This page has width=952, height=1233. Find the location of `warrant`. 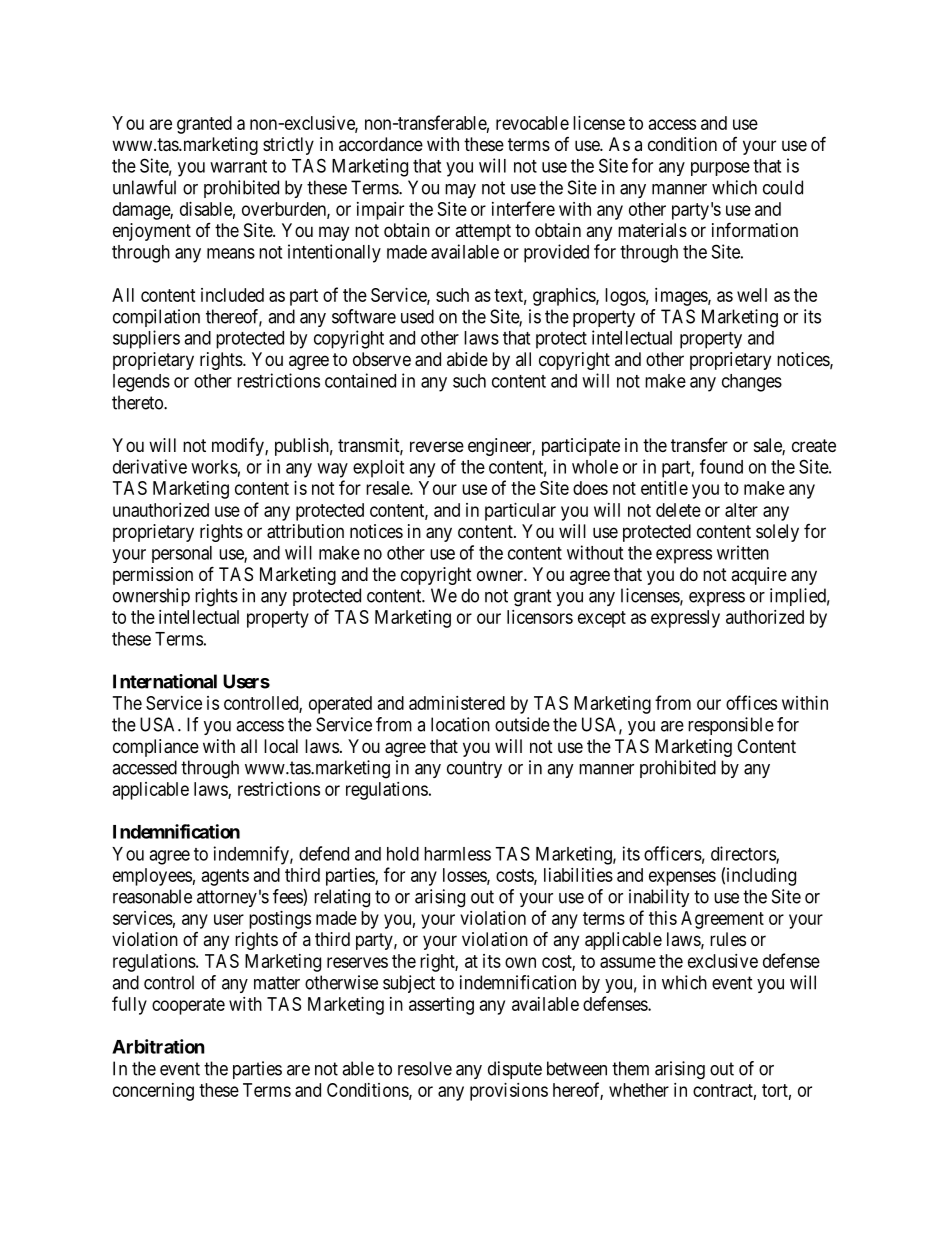

warrant is located at coordinates (238, 166).
